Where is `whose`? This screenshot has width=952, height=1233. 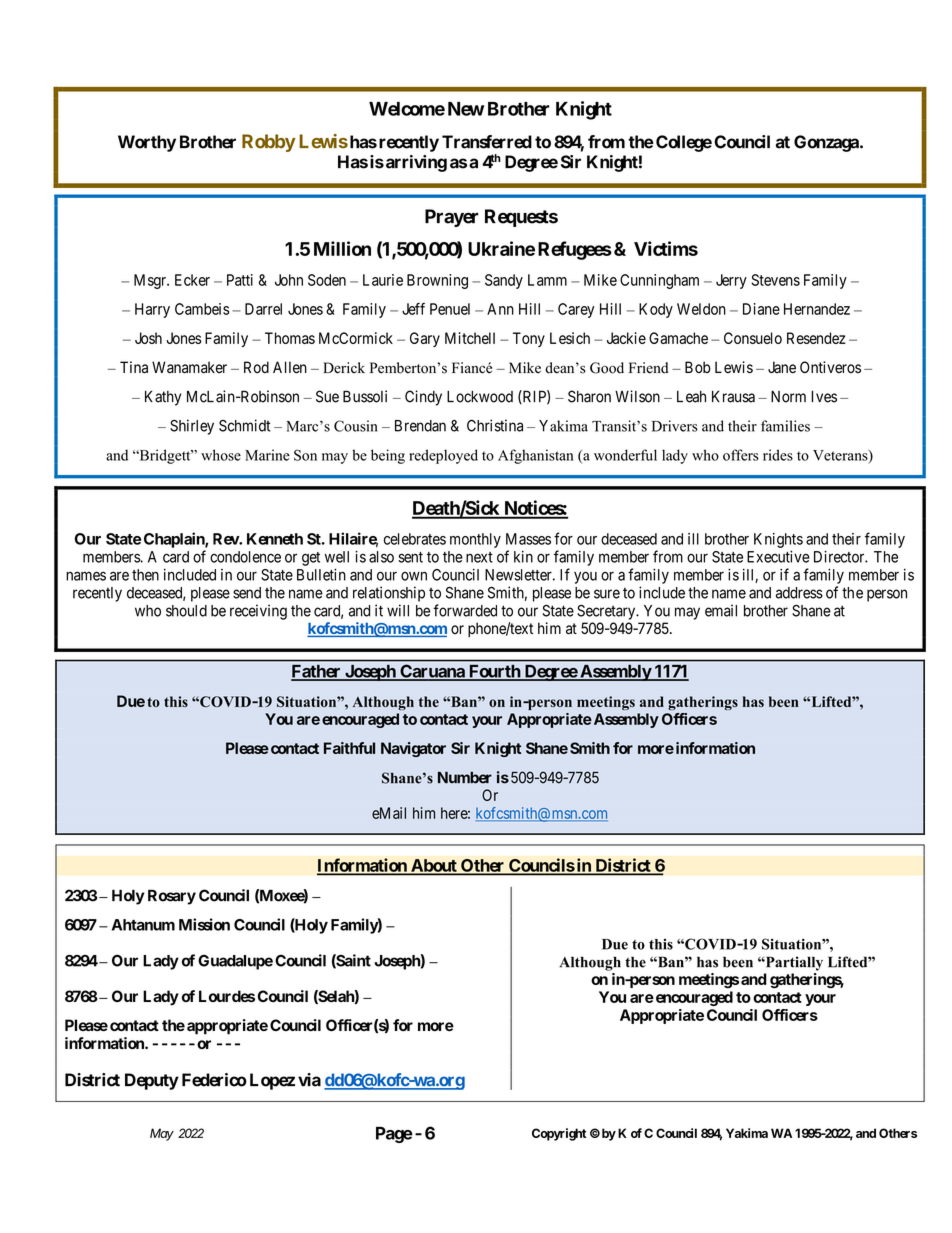 whose is located at coordinates (221, 455).
